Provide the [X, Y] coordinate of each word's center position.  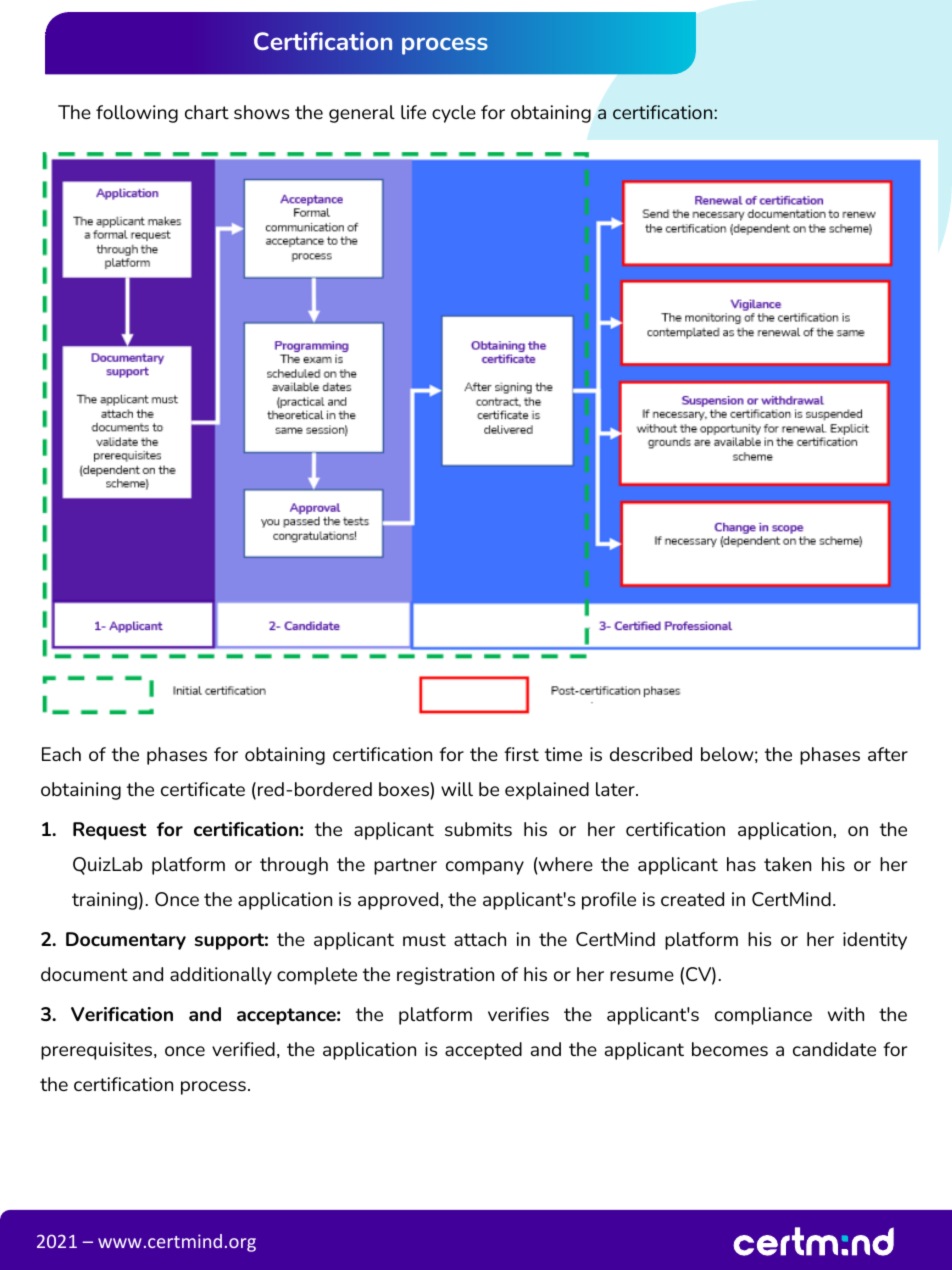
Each [61, 754]
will [457, 789]
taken [787, 864]
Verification [122, 1014]
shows [261, 112]
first [521, 754]
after [888, 754]
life [413, 112]
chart [207, 112]
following [137, 114]
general [362, 114]
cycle [454, 114]
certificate [203, 789]
